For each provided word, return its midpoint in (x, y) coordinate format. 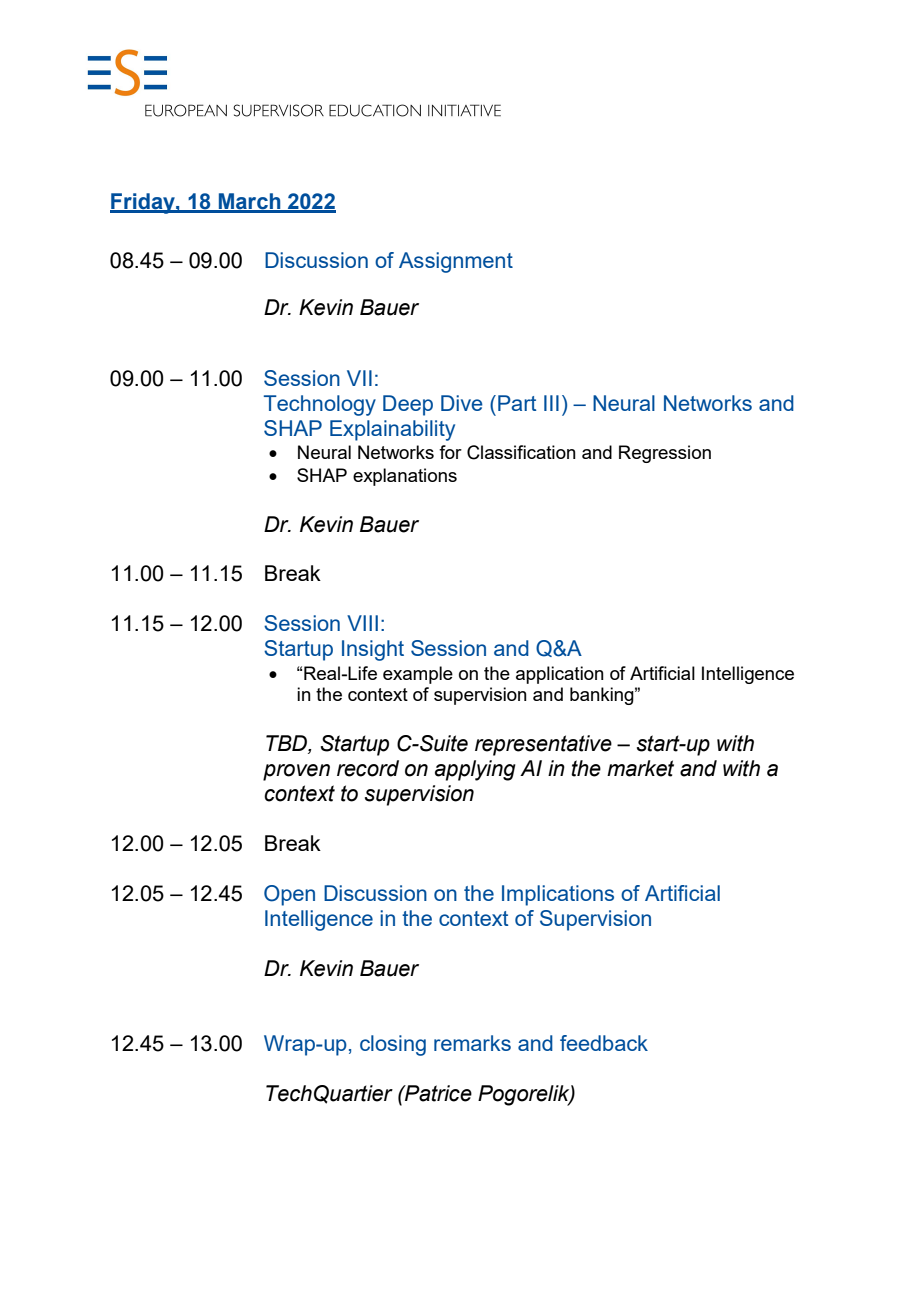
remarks (472, 1043)
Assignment (456, 262)
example (418, 675)
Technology (320, 405)
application (560, 675)
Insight (373, 650)
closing (393, 1045)
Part (517, 403)
